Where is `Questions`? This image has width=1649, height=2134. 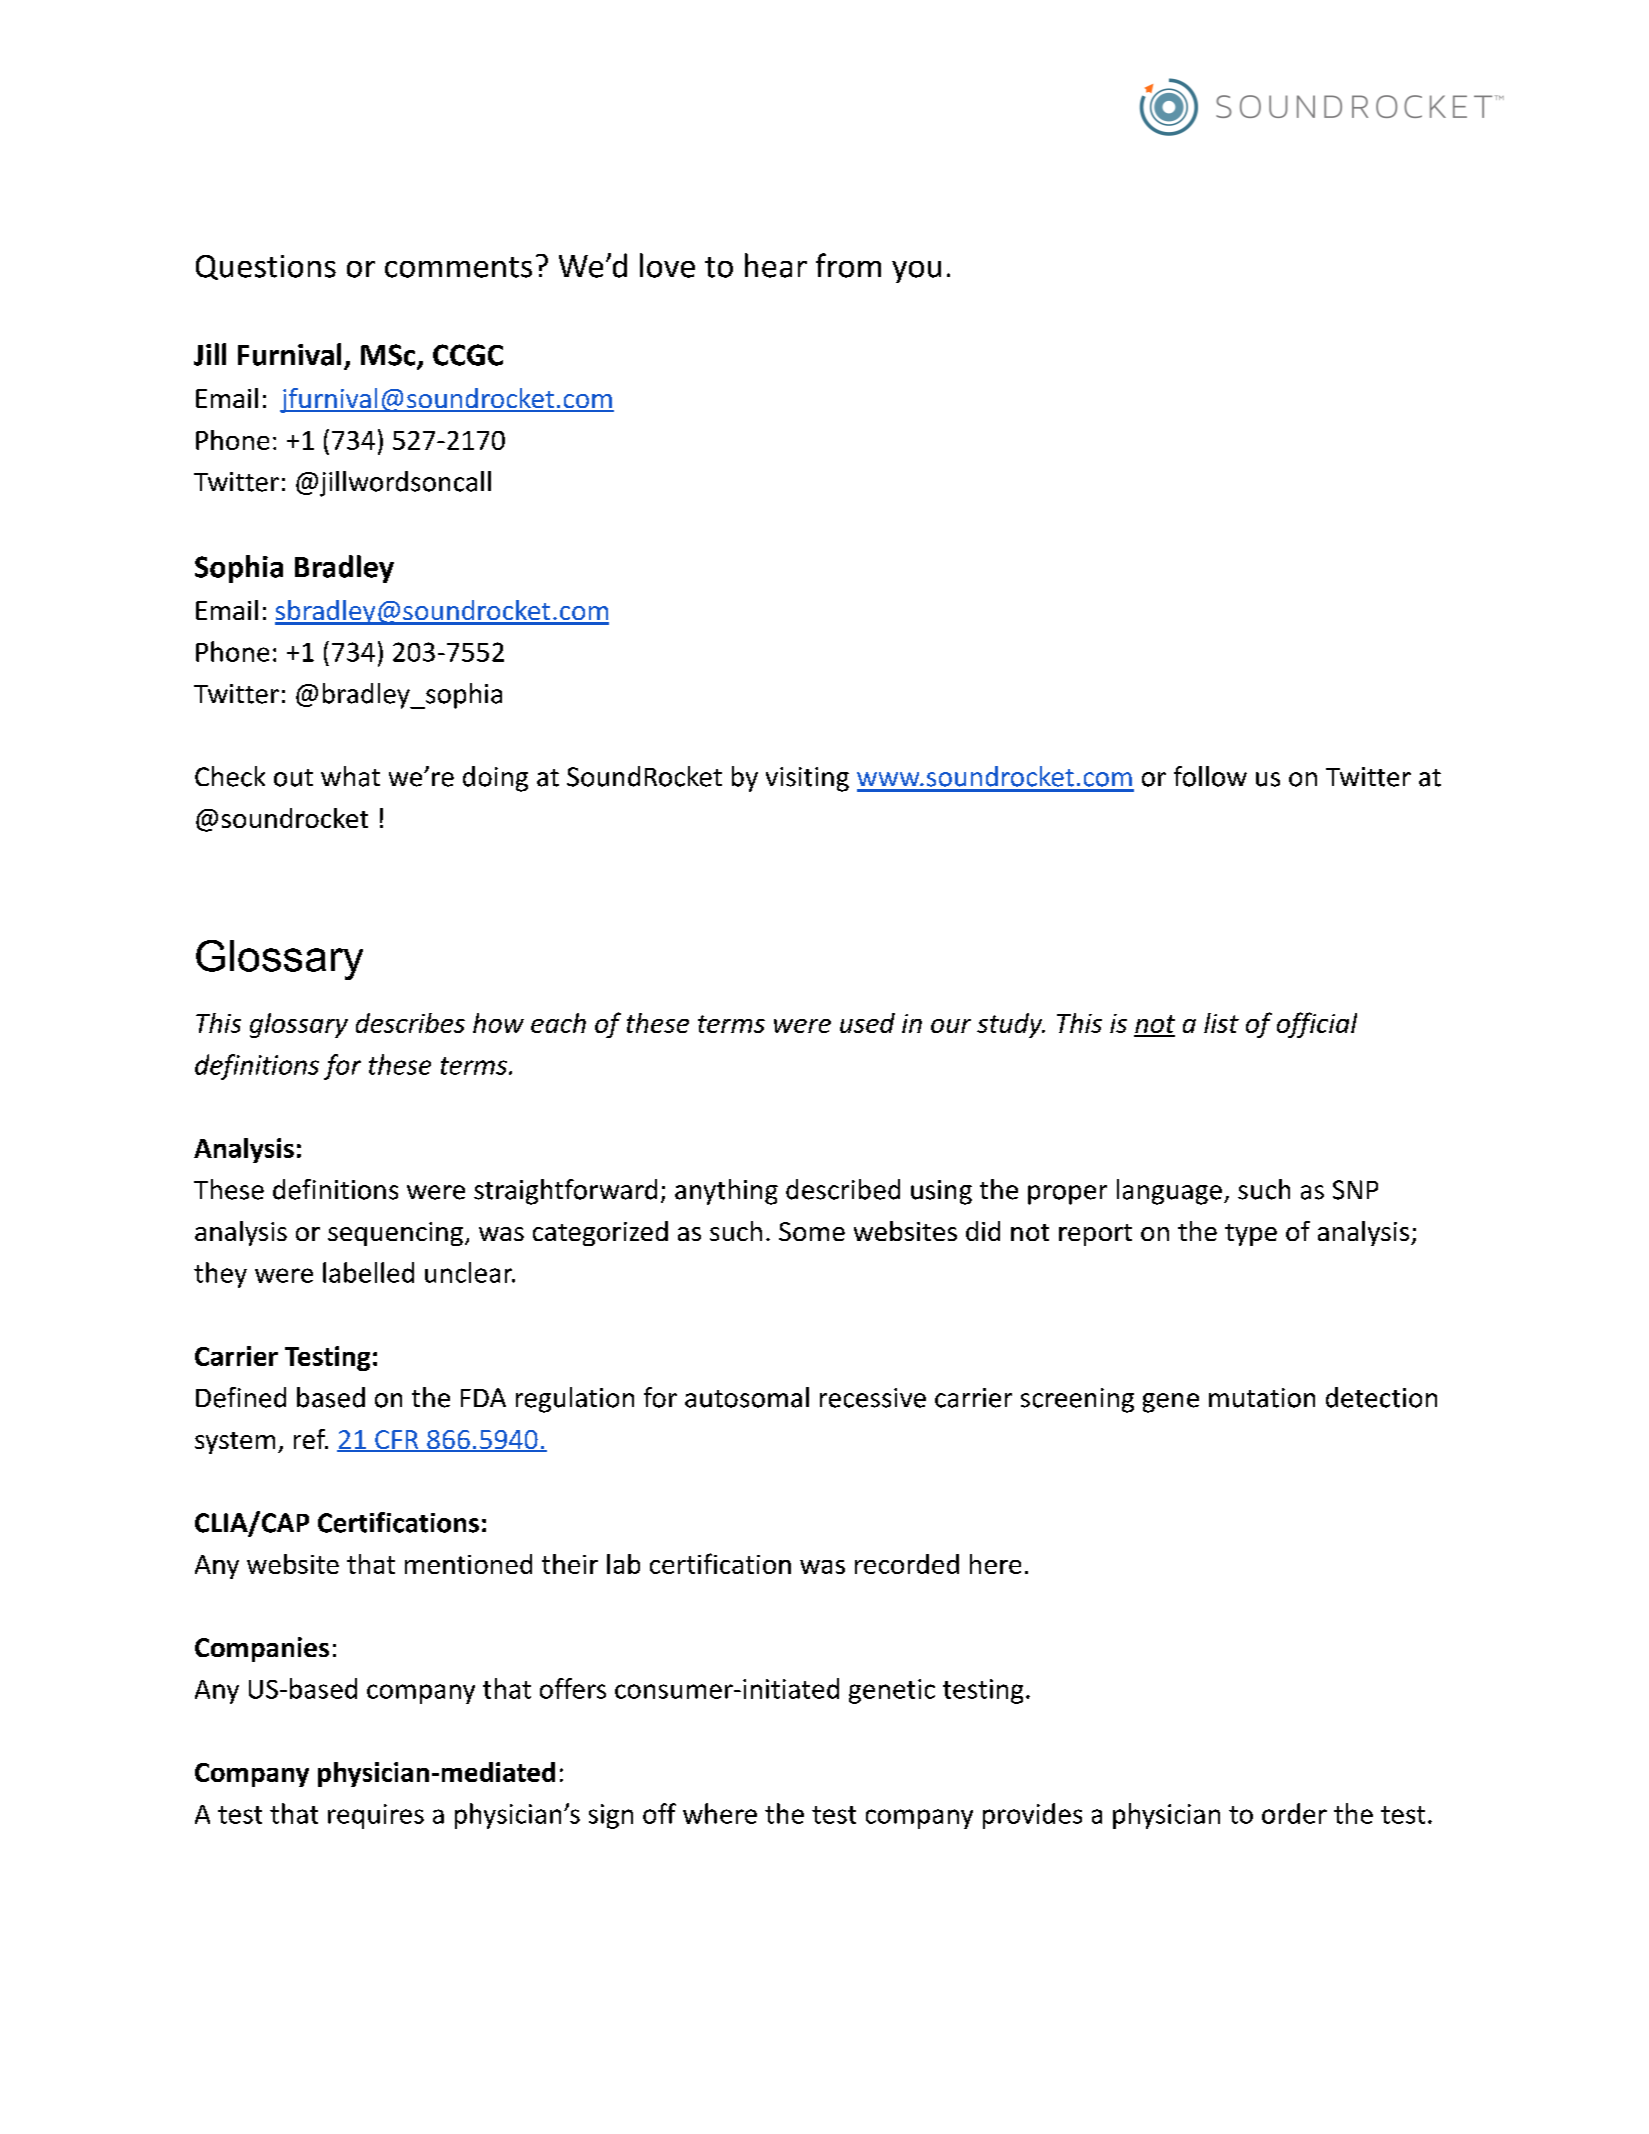
Questions is located at coordinates (266, 267).
